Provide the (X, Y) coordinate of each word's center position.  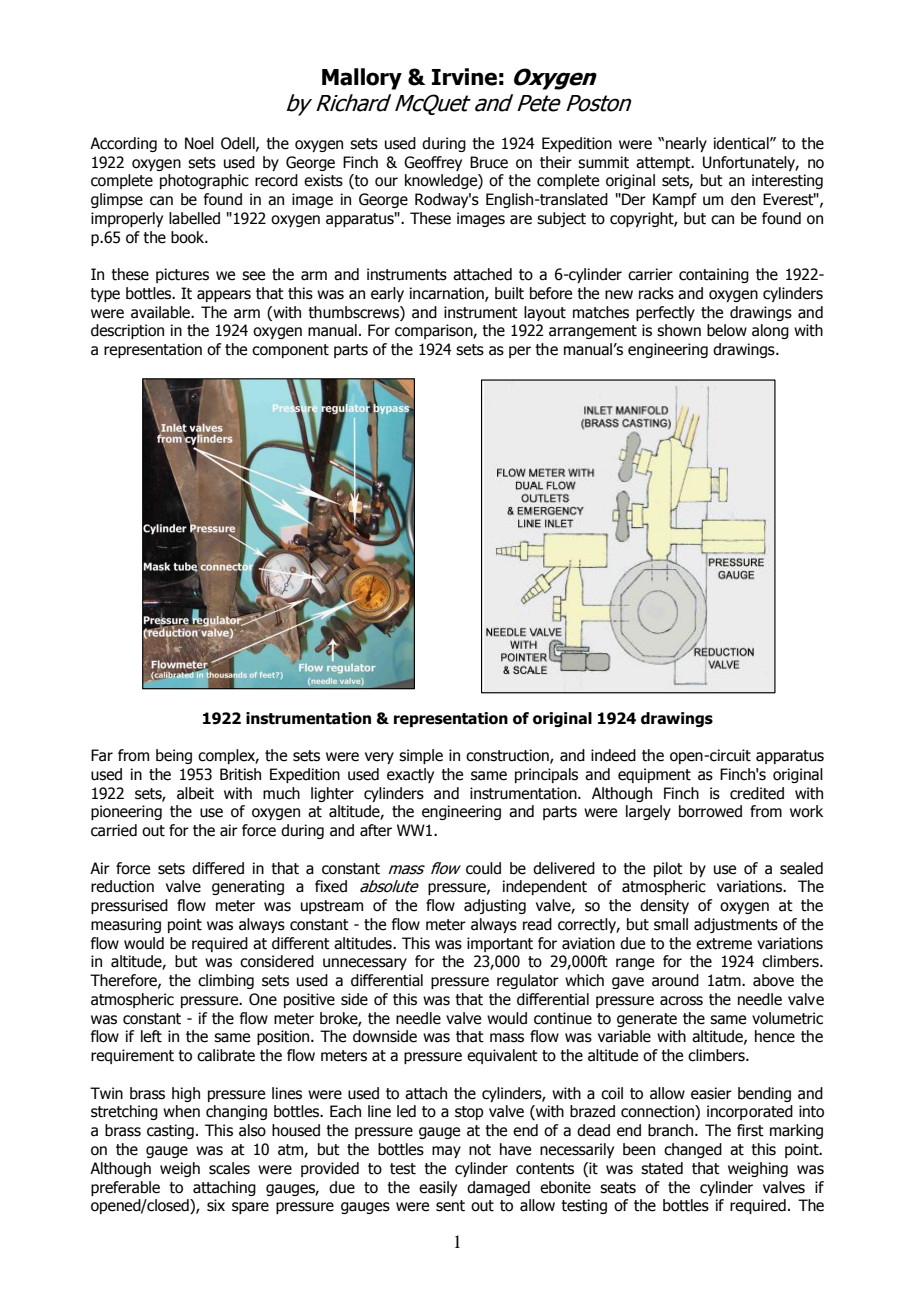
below (727, 330)
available (161, 312)
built (509, 293)
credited (757, 793)
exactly (410, 775)
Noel (199, 143)
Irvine (464, 77)
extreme (724, 944)
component (290, 351)
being (174, 756)
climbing (226, 981)
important (500, 944)
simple (421, 756)
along (770, 331)
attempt (664, 164)
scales (229, 1168)
